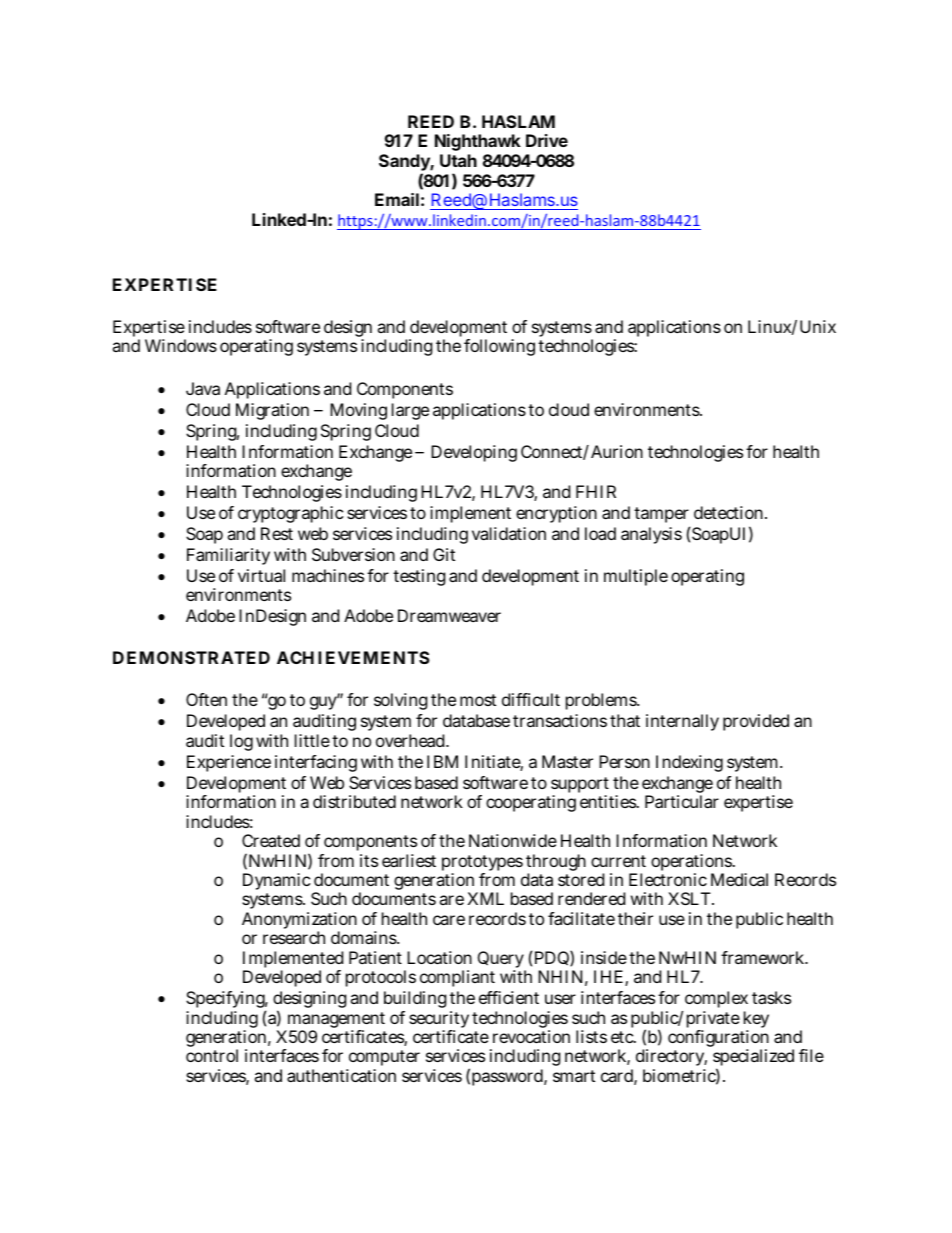 This page has width=952, height=1233. I want to click on control, so click(212, 1055).
